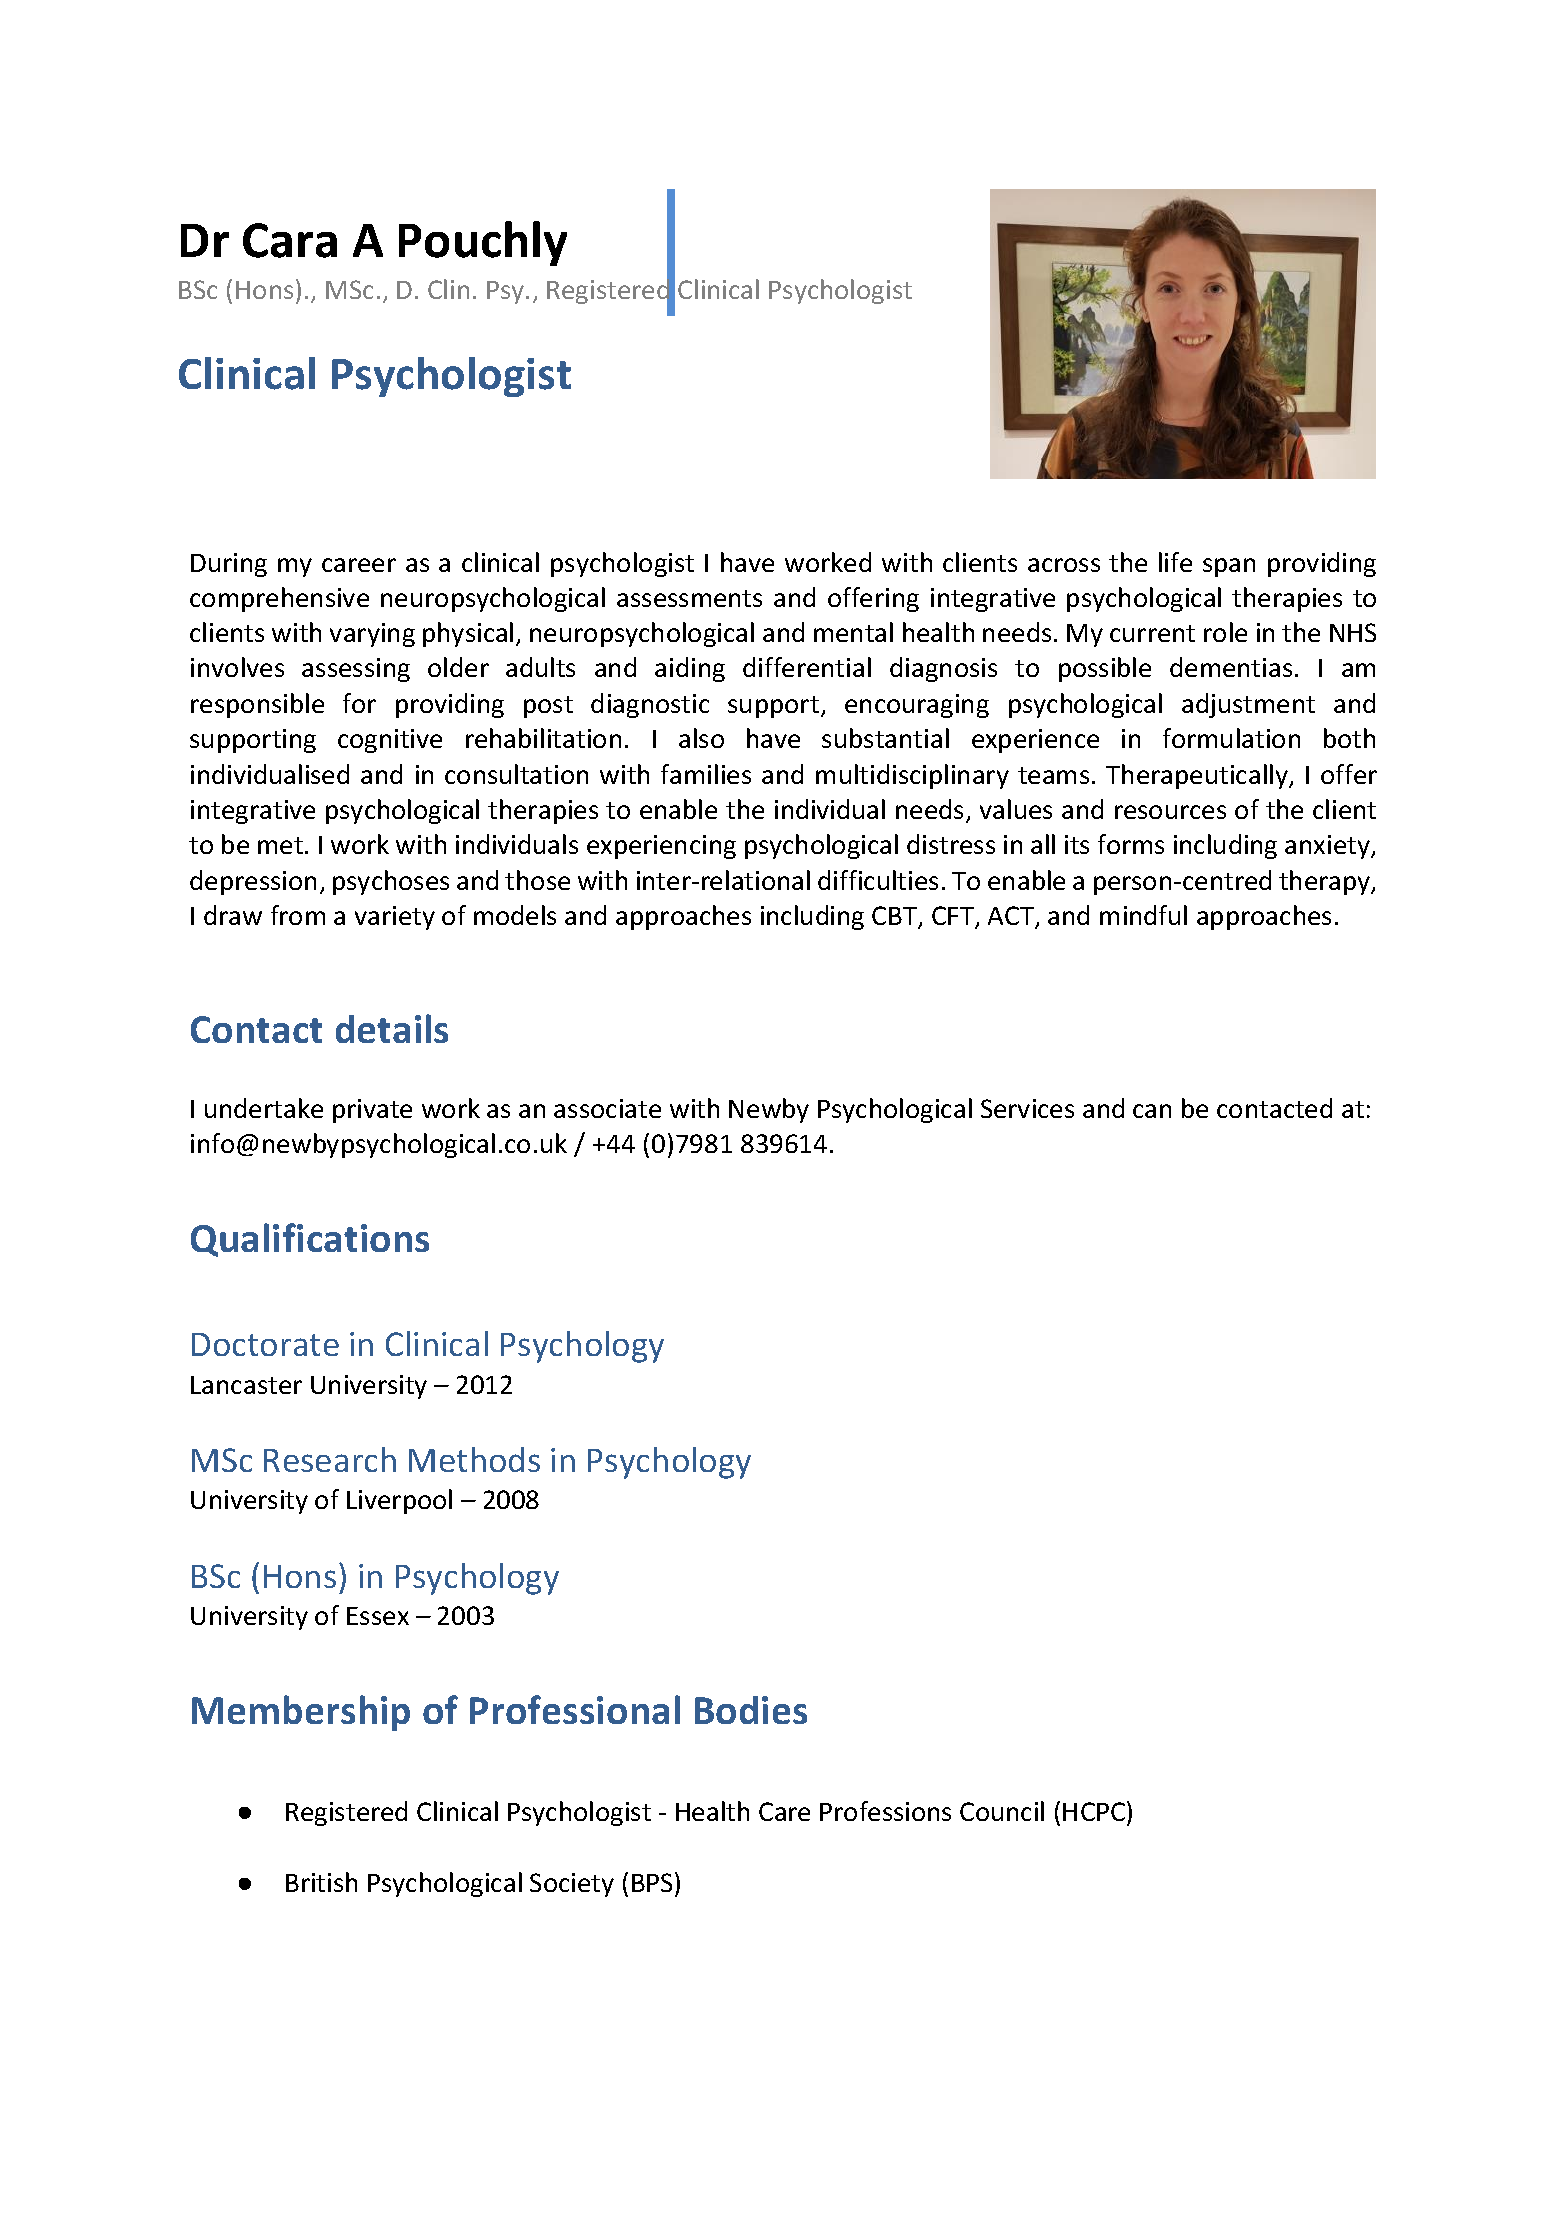 The height and width of the screenshot is (2215, 1567). Describe the element at coordinates (807, 667) in the screenshot. I see `differential` at that location.
